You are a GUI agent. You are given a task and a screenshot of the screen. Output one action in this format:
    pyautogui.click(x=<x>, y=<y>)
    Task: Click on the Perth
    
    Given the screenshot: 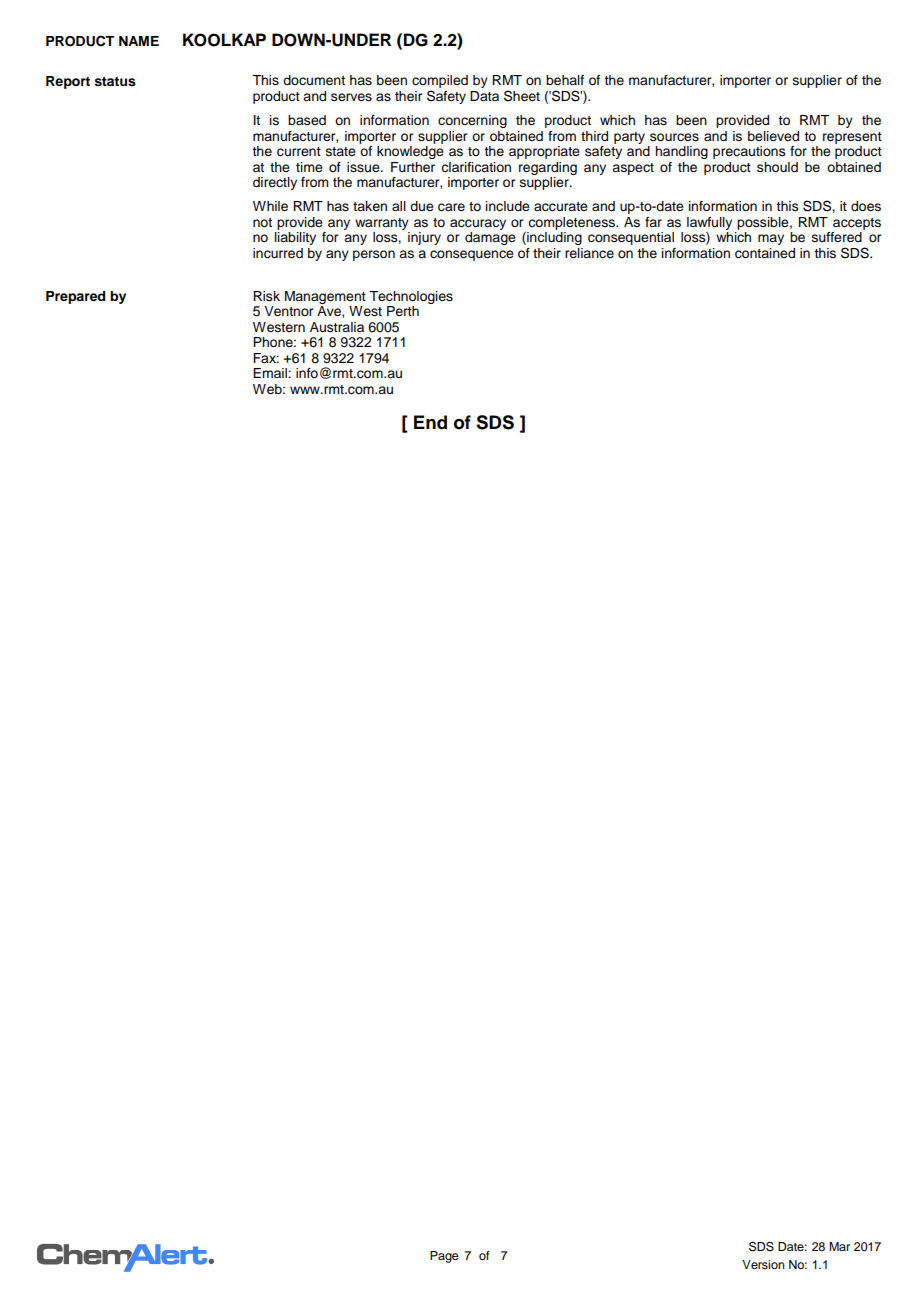 What is the action you would take?
    pyautogui.click(x=403, y=311)
